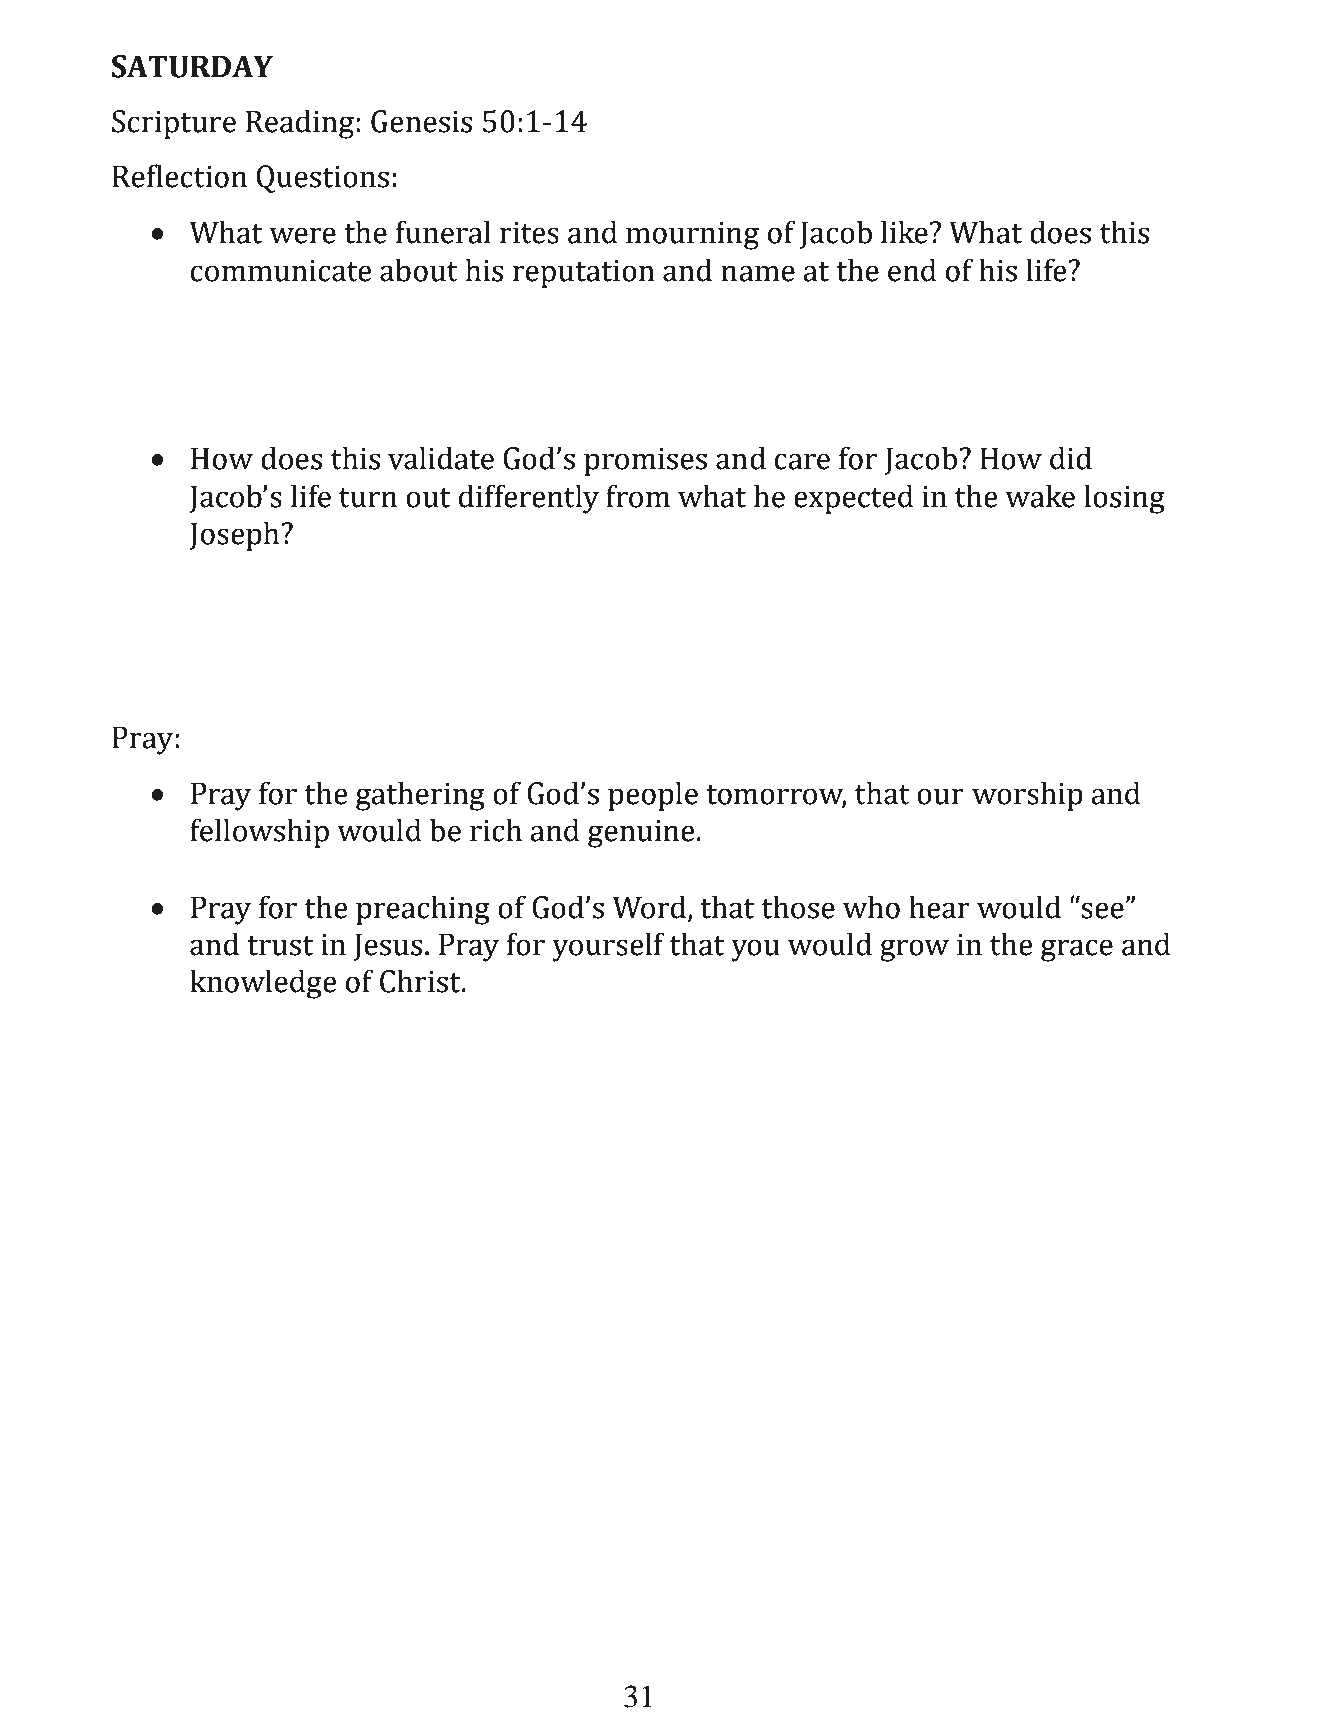 This page has height=1736, width=1341. I want to click on people, so click(653, 796).
